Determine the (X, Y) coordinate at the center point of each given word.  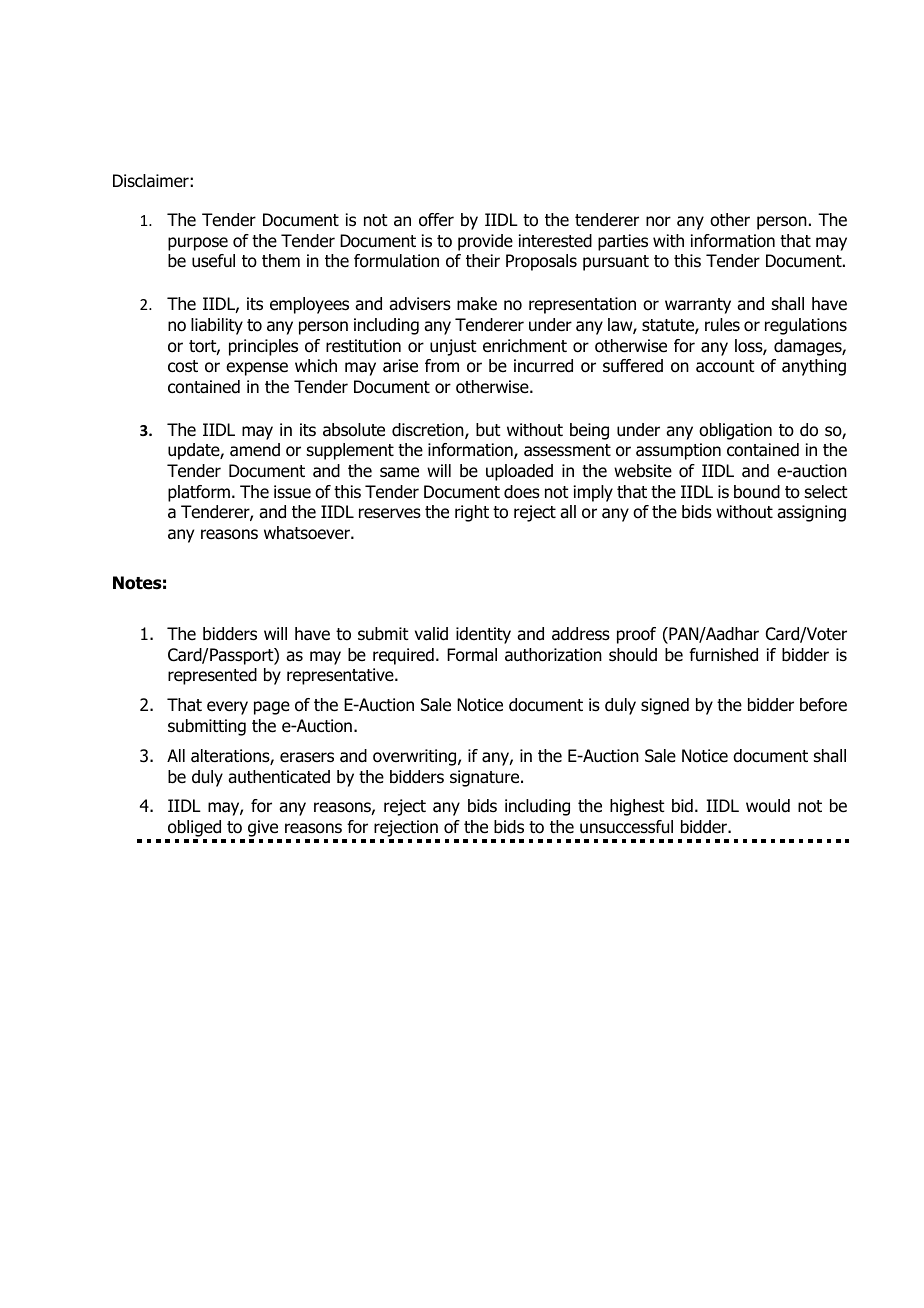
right (472, 513)
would (768, 806)
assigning (811, 513)
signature (486, 778)
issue (292, 492)
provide (485, 242)
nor (658, 221)
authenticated (279, 777)
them (281, 261)
